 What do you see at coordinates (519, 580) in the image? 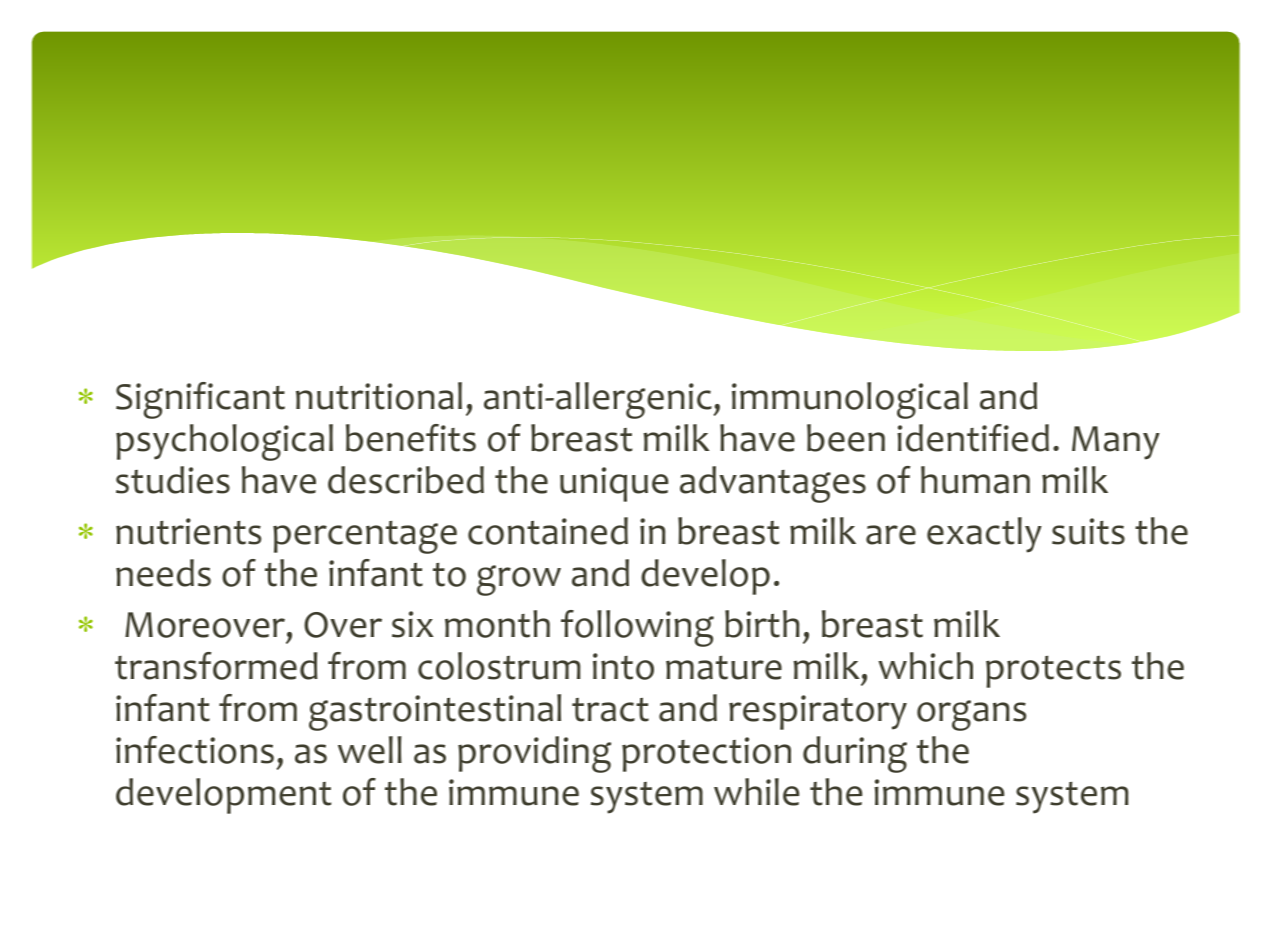
I see `grow` at bounding box center [519, 580].
